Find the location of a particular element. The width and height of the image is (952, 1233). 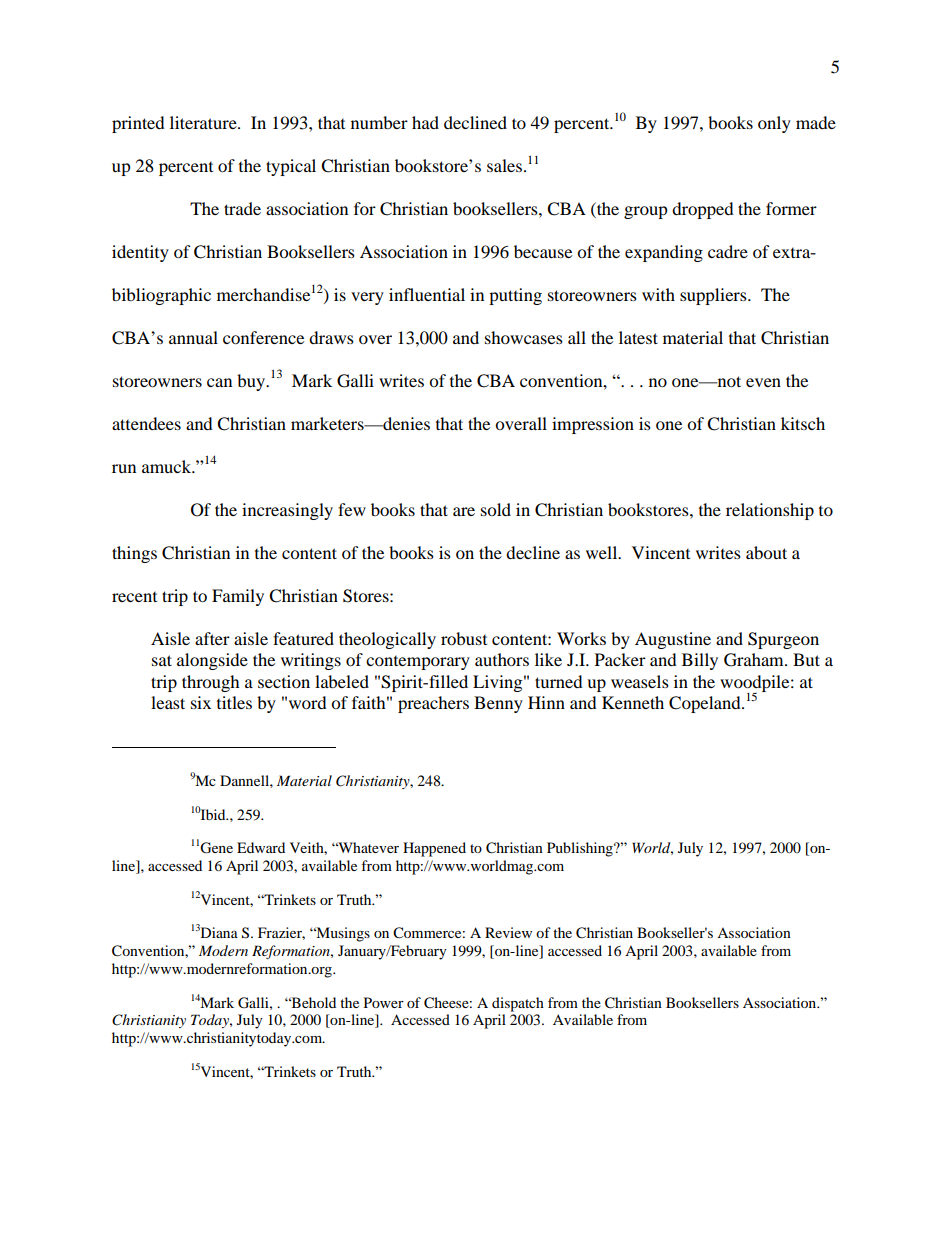

literature is located at coordinates (204, 122).
